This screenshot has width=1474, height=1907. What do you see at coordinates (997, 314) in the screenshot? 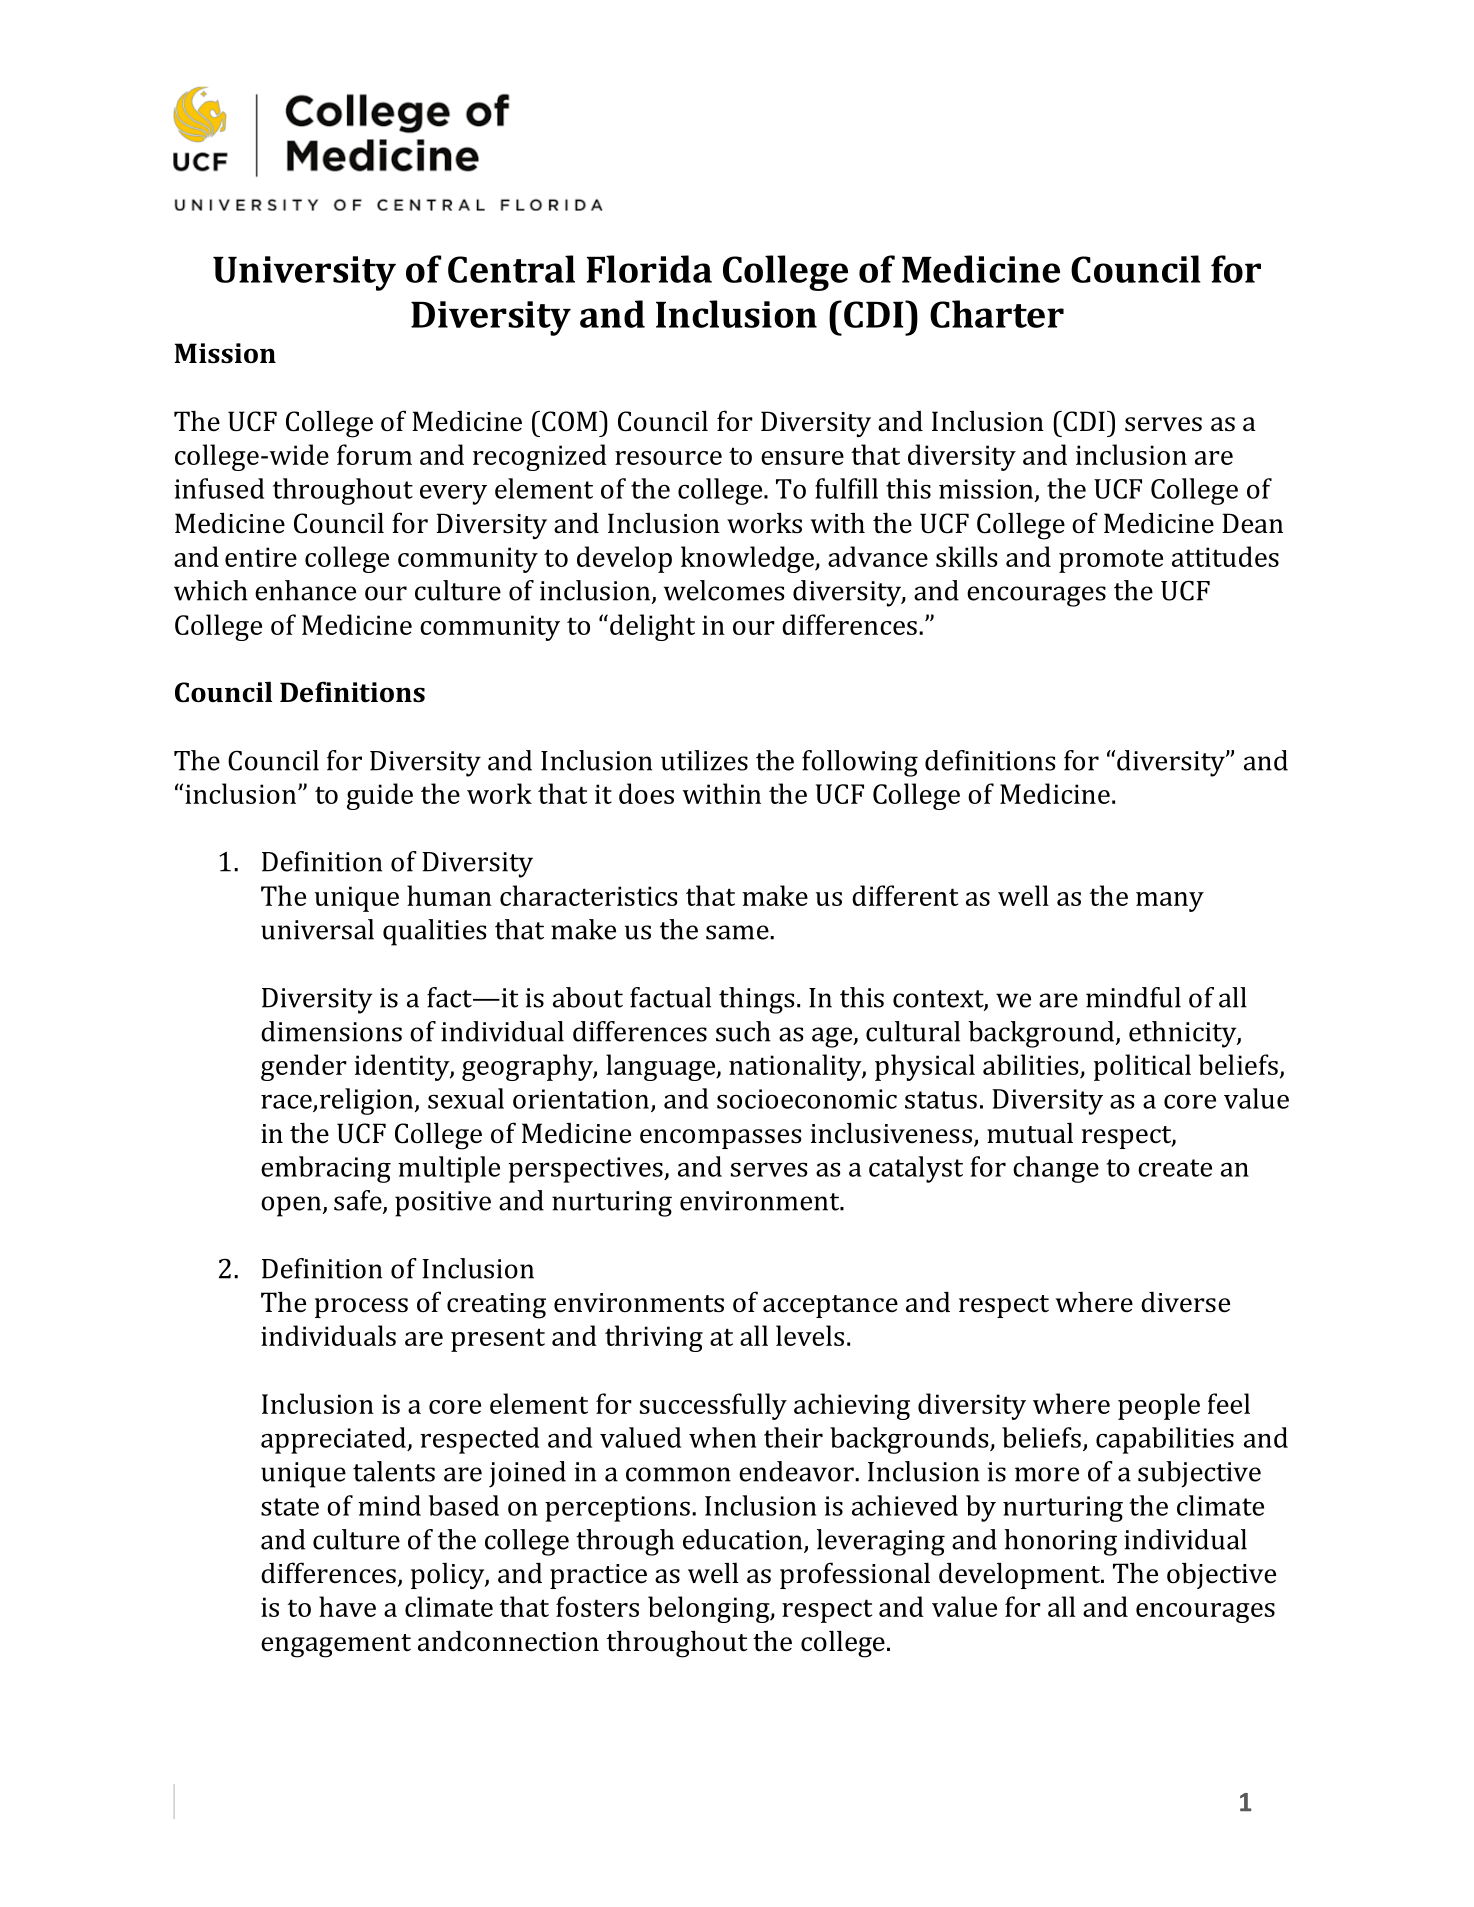
I see `Charter` at bounding box center [997, 314].
